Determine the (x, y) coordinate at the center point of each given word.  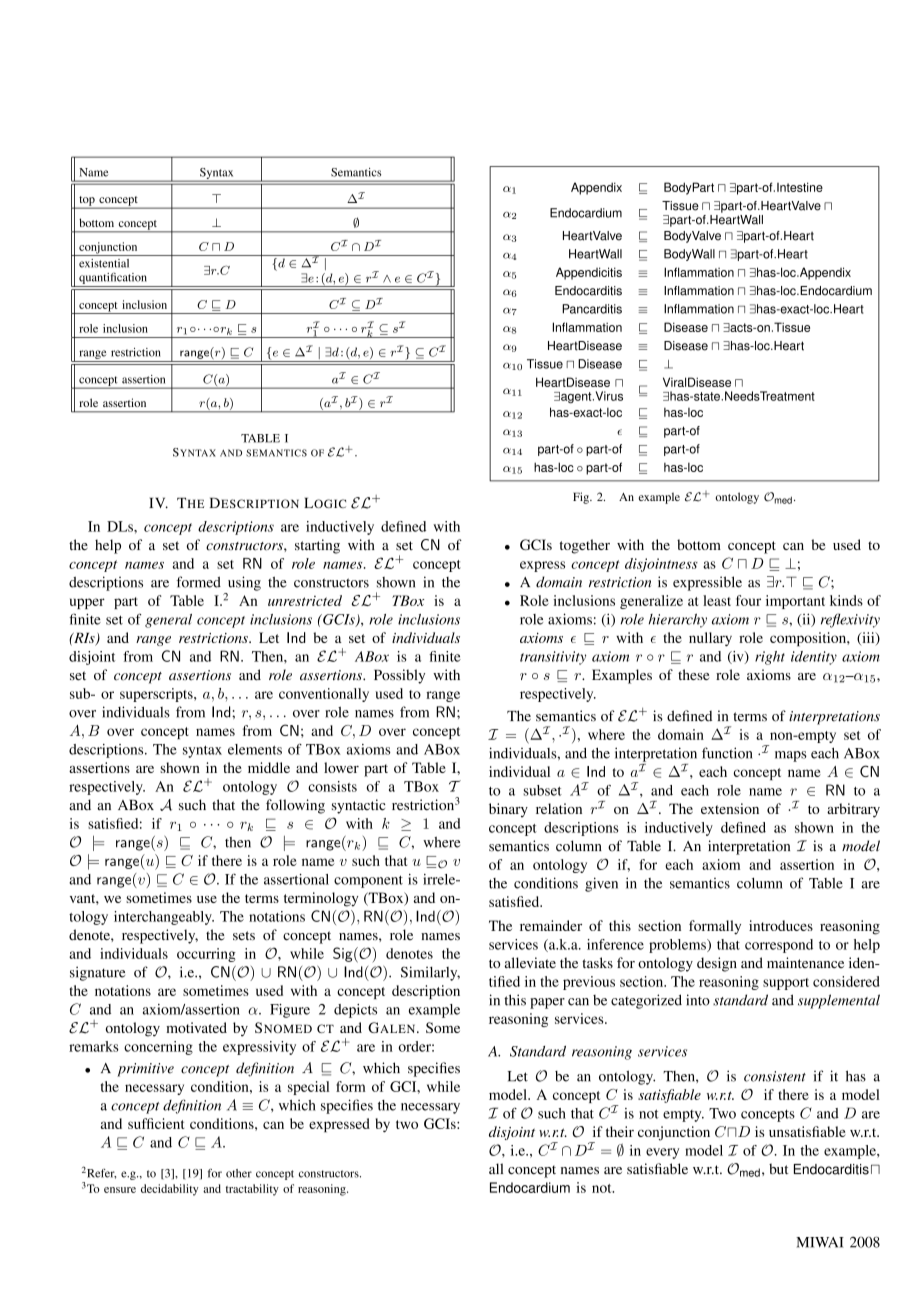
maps (791, 756)
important (795, 602)
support (786, 984)
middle (269, 767)
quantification (113, 278)
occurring (206, 955)
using (244, 583)
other (239, 1173)
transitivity (553, 658)
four (748, 600)
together (584, 546)
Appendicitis (589, 273)
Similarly (430, 973)
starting (317, 546)
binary (508, 810)
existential (104, 263)
